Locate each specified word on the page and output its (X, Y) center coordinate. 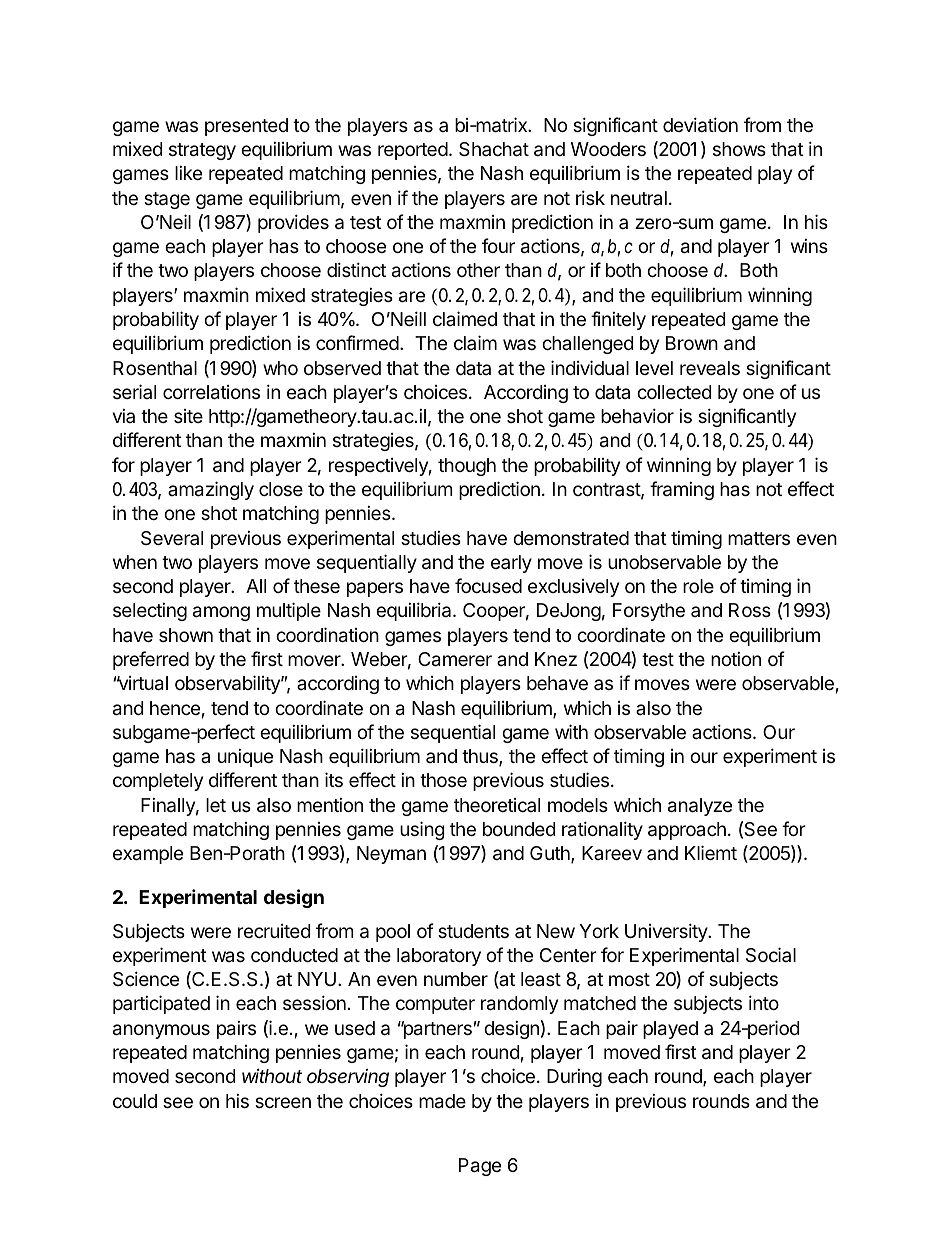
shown (186, 635)
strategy (202, 151)
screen (283, 1102)
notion (736, 659)
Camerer (455, 659)
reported (413, 151)
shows (739, 149)
